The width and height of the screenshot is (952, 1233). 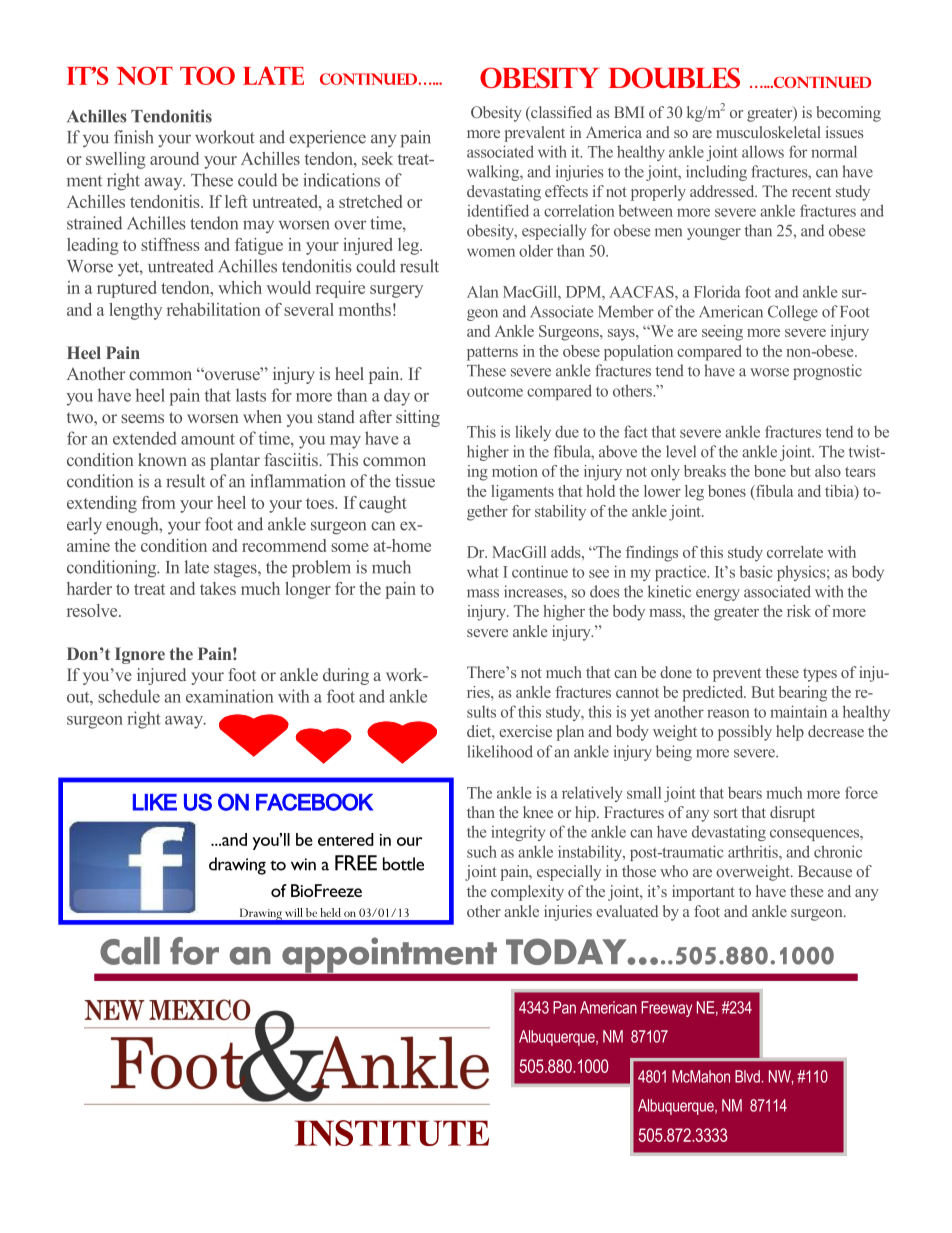 What do you see at coordinates (564, 1007) in the screenshot?
I see `Pan` at bounding box center [564, 1007].
